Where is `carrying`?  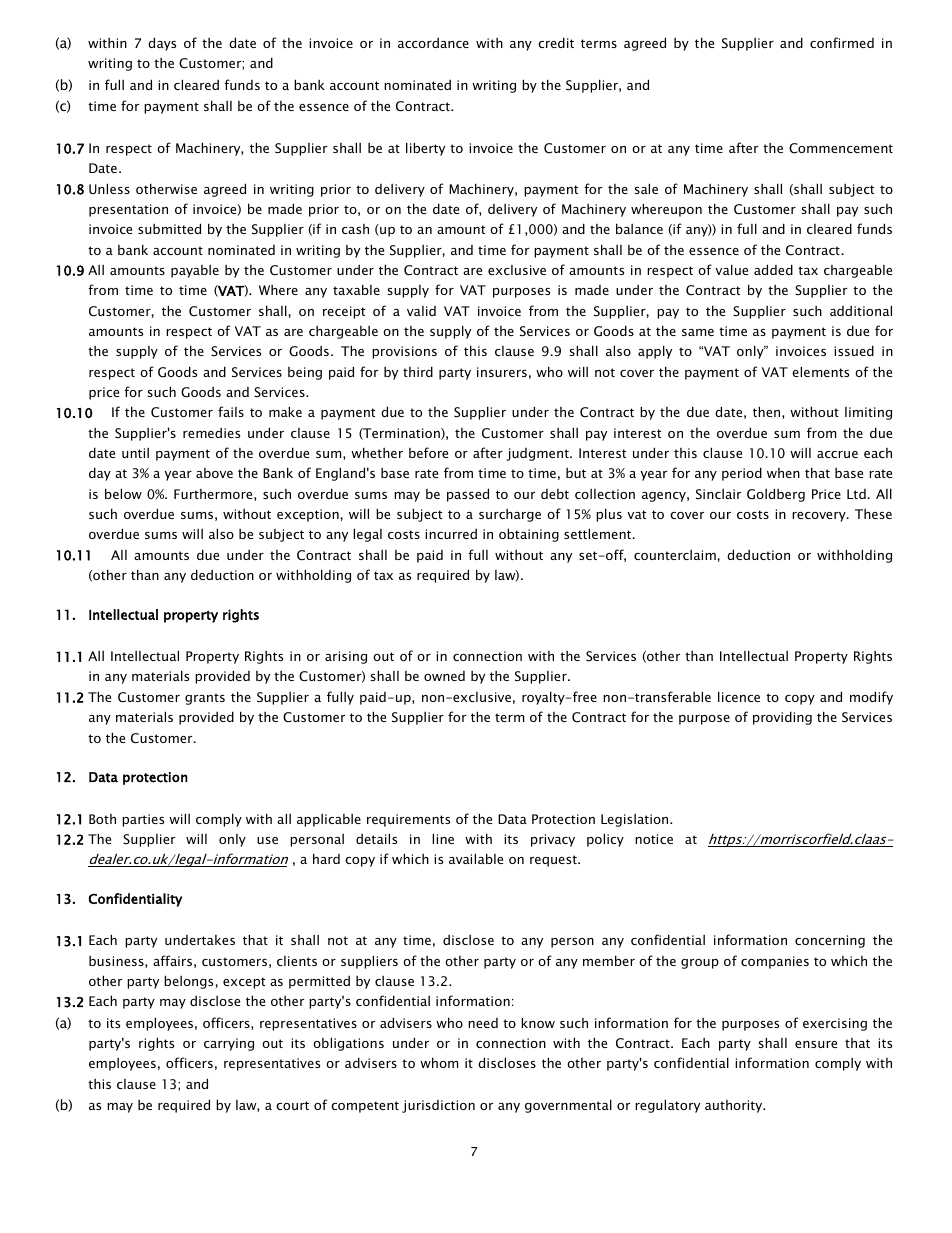
carrying is located at coordinates (229, 1044).
